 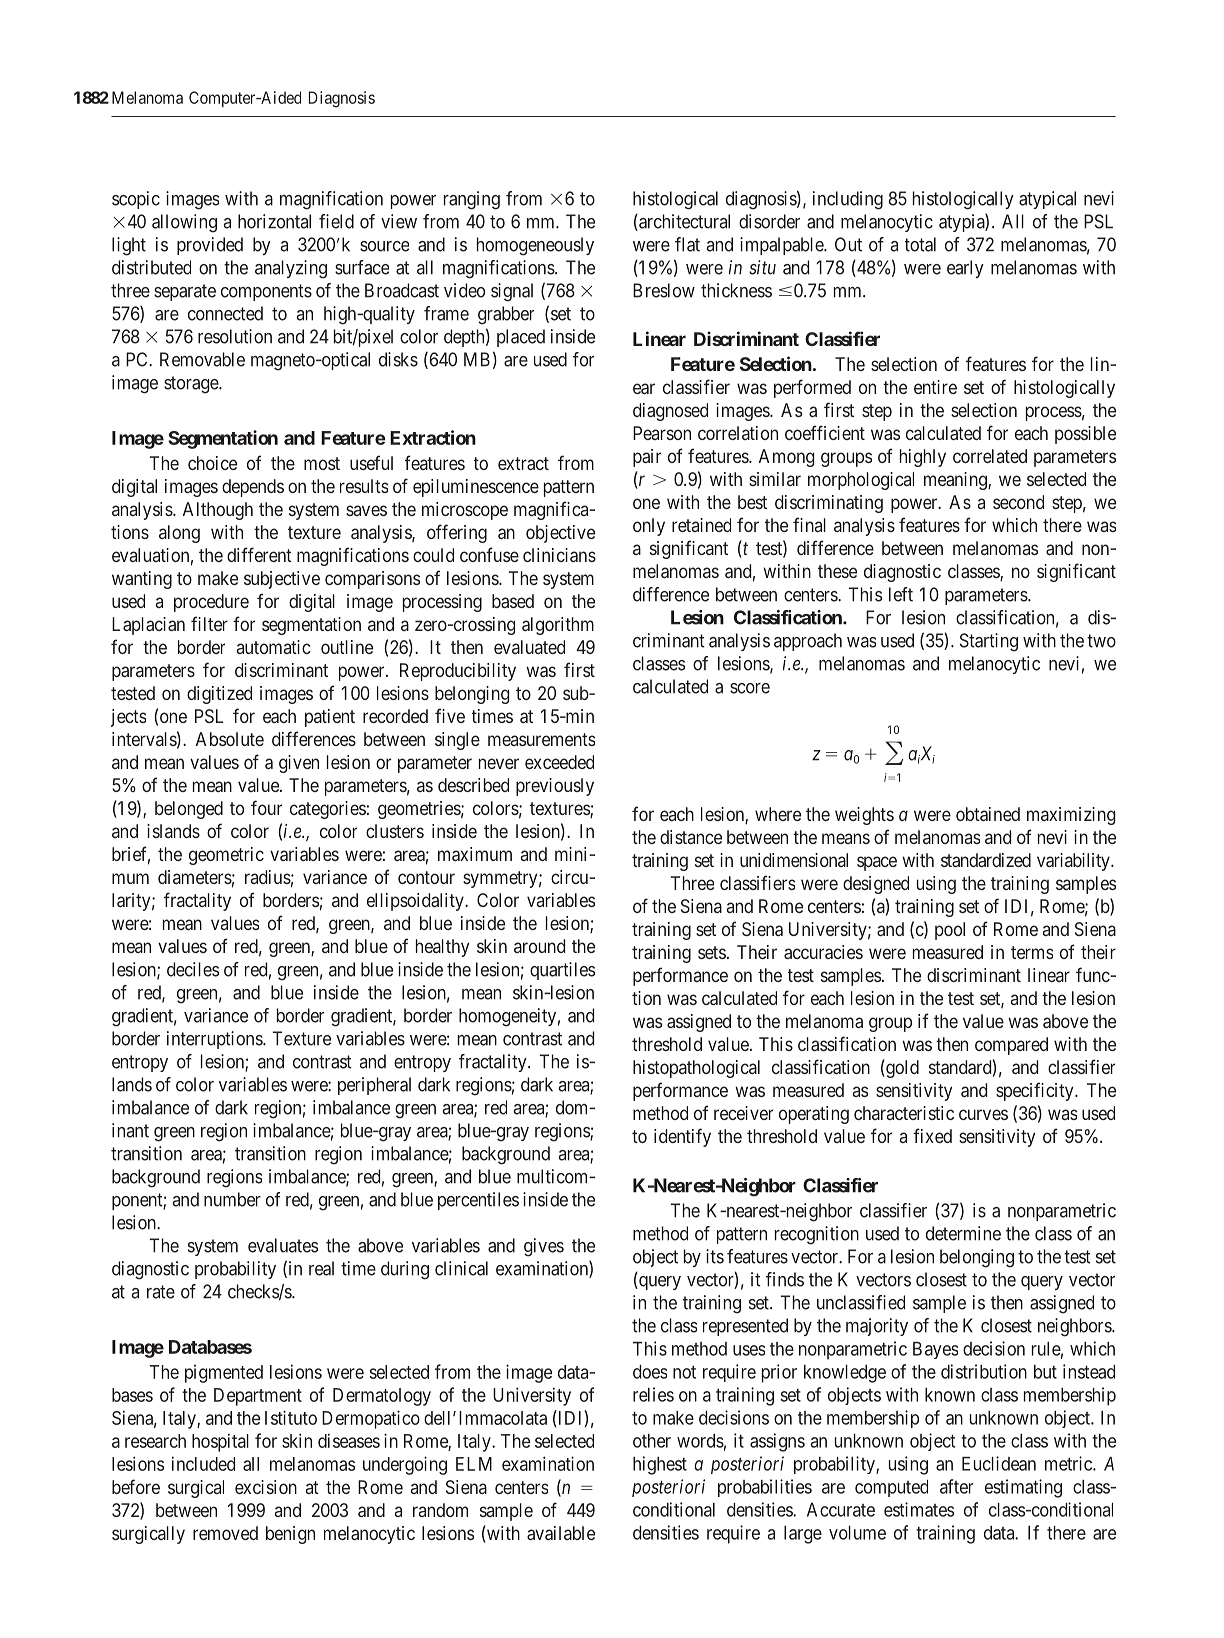 What do you see at coordinates (956, 1486) in the screenshot?
I see `after` at bounding box center [956, 1486].
